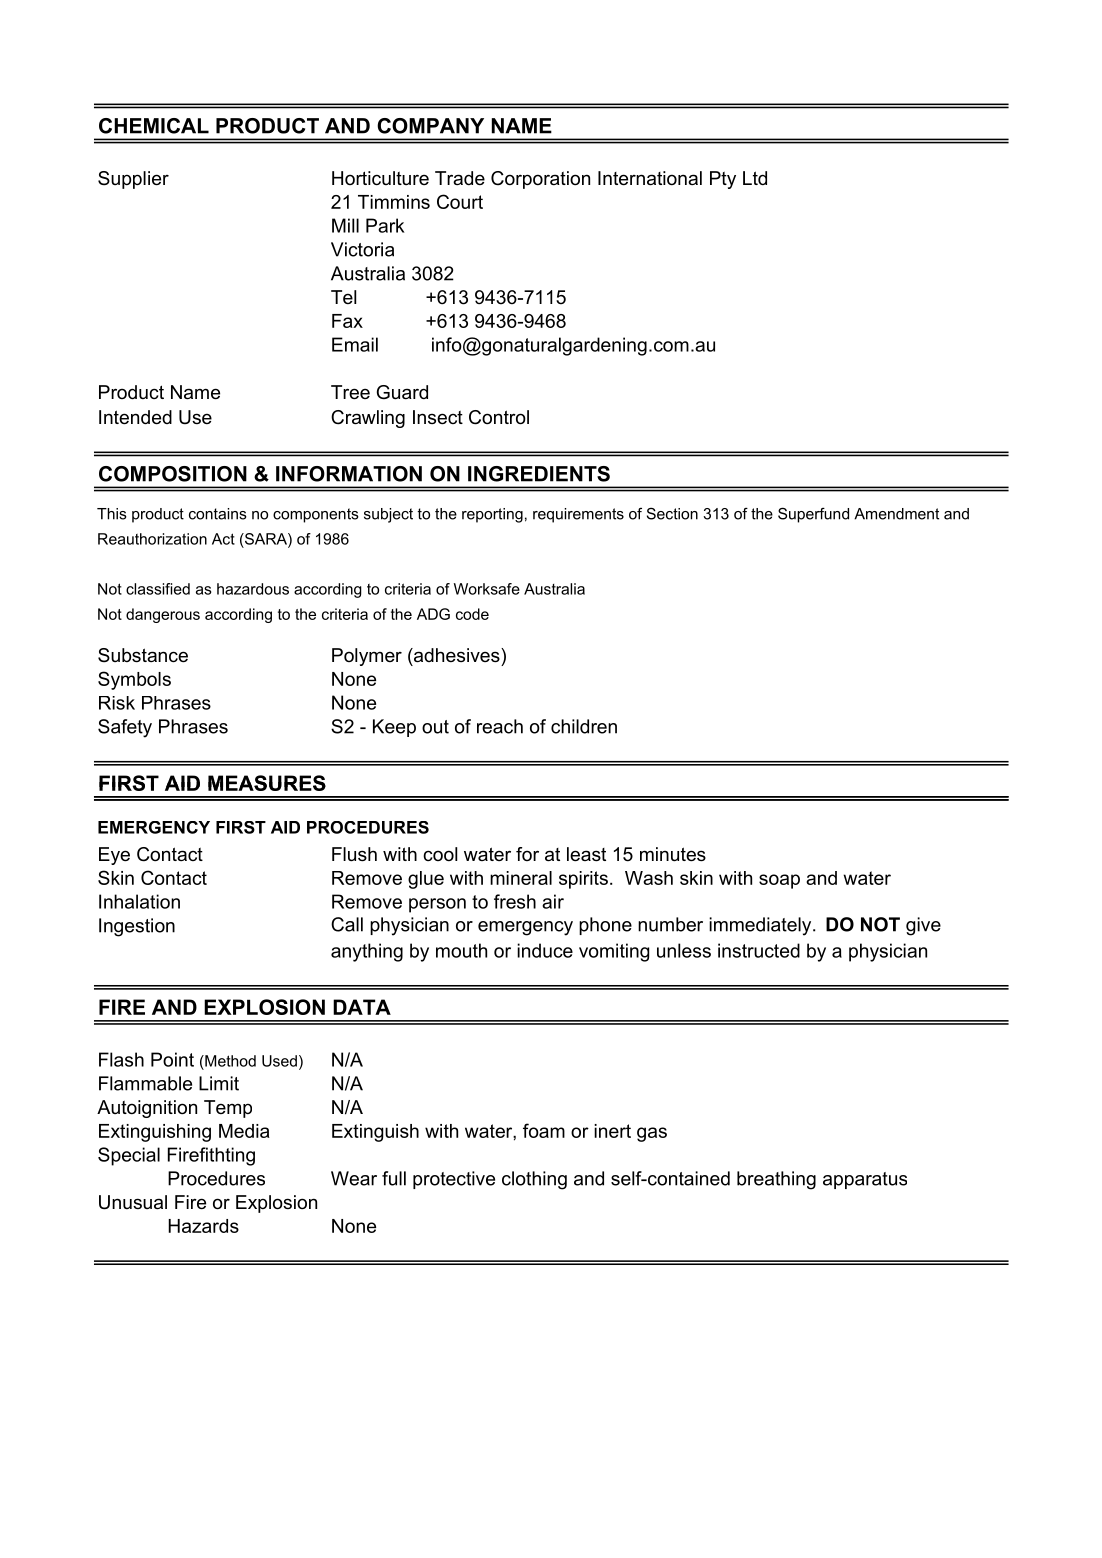  What do you see at coordinates (154, 126) in the screenshot?
I see `CHEMICAL` at bounding box center [154, 126].
